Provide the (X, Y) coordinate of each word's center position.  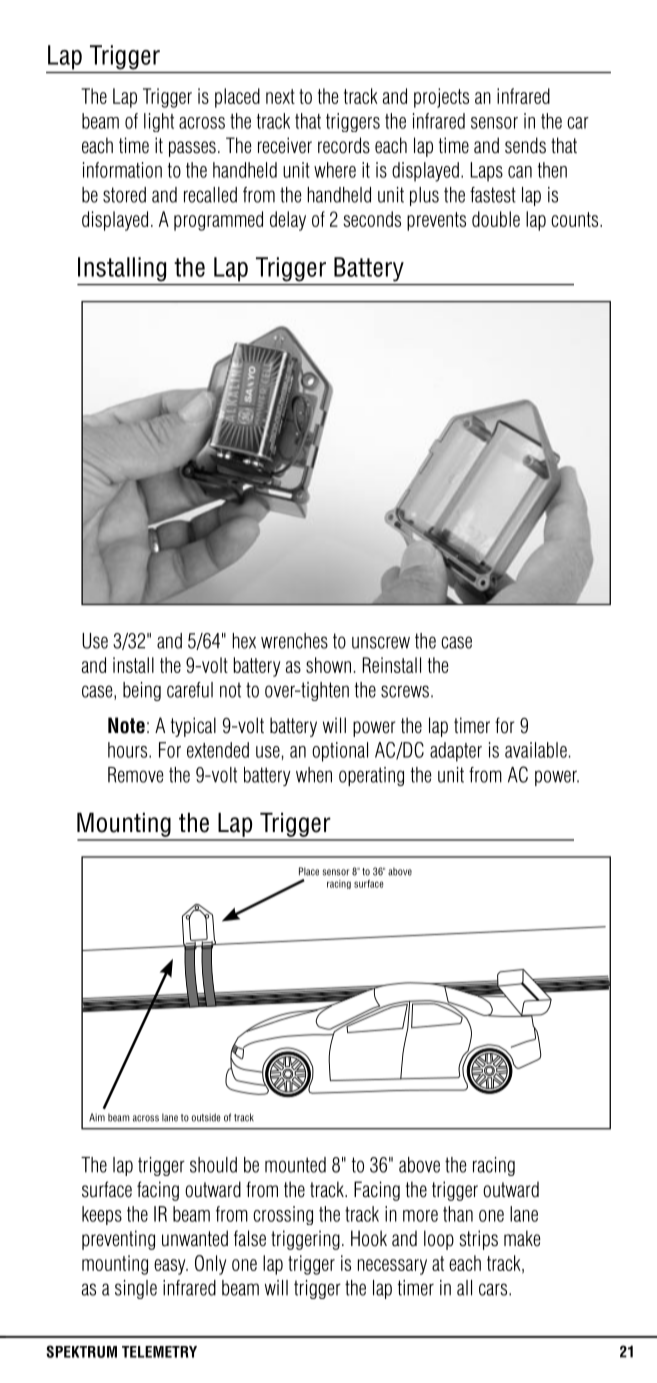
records (344, 145)
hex (244, 641)
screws (405, 691)
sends (525, 145)
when (314, 775)
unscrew (381, 642)
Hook (369, 1238)
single (136, 1289)
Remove (136, 775)
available (536, 750)
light (159, 122)
